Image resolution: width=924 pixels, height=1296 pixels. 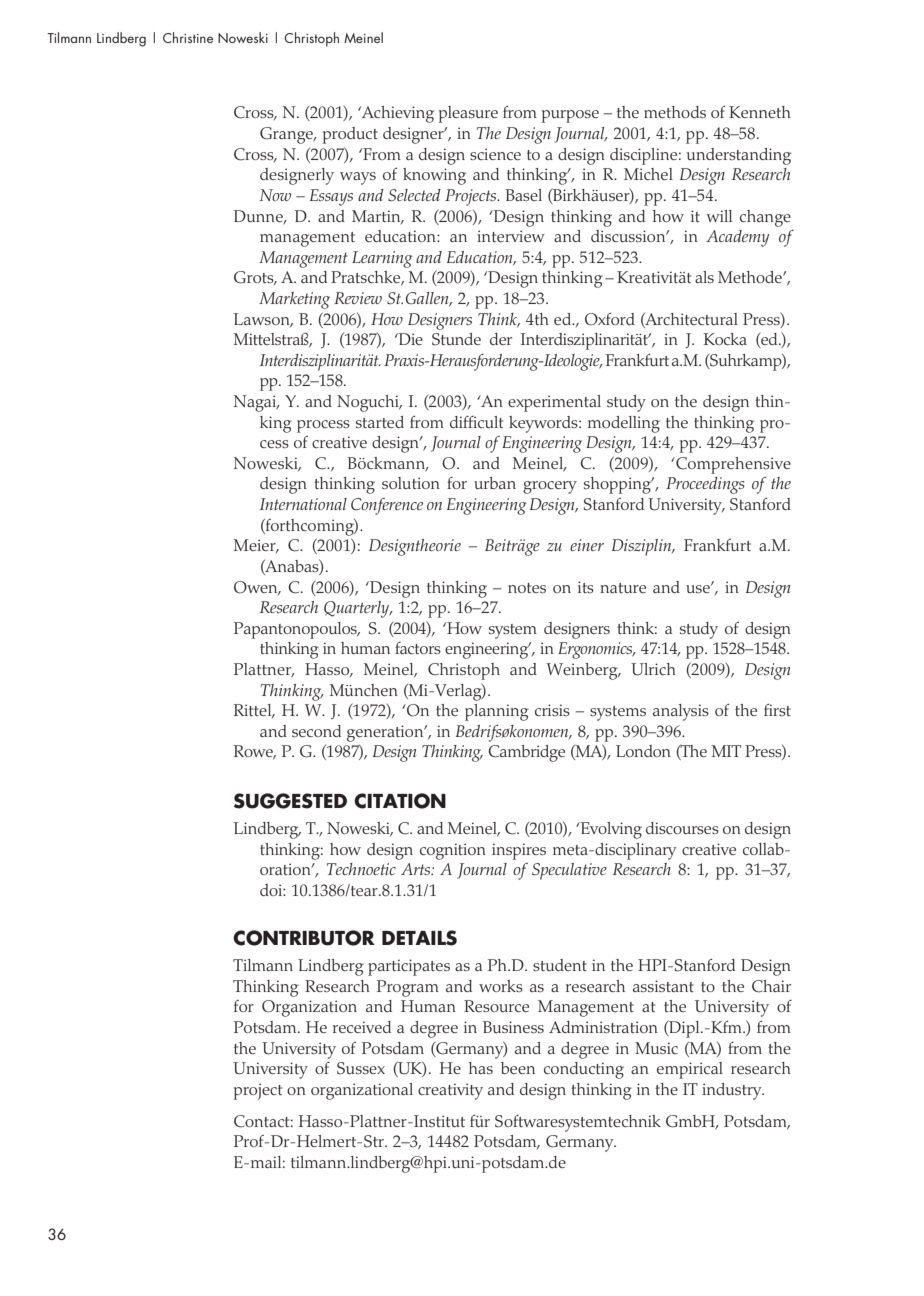 I want to click on interview, so click(x=511, y=236).
